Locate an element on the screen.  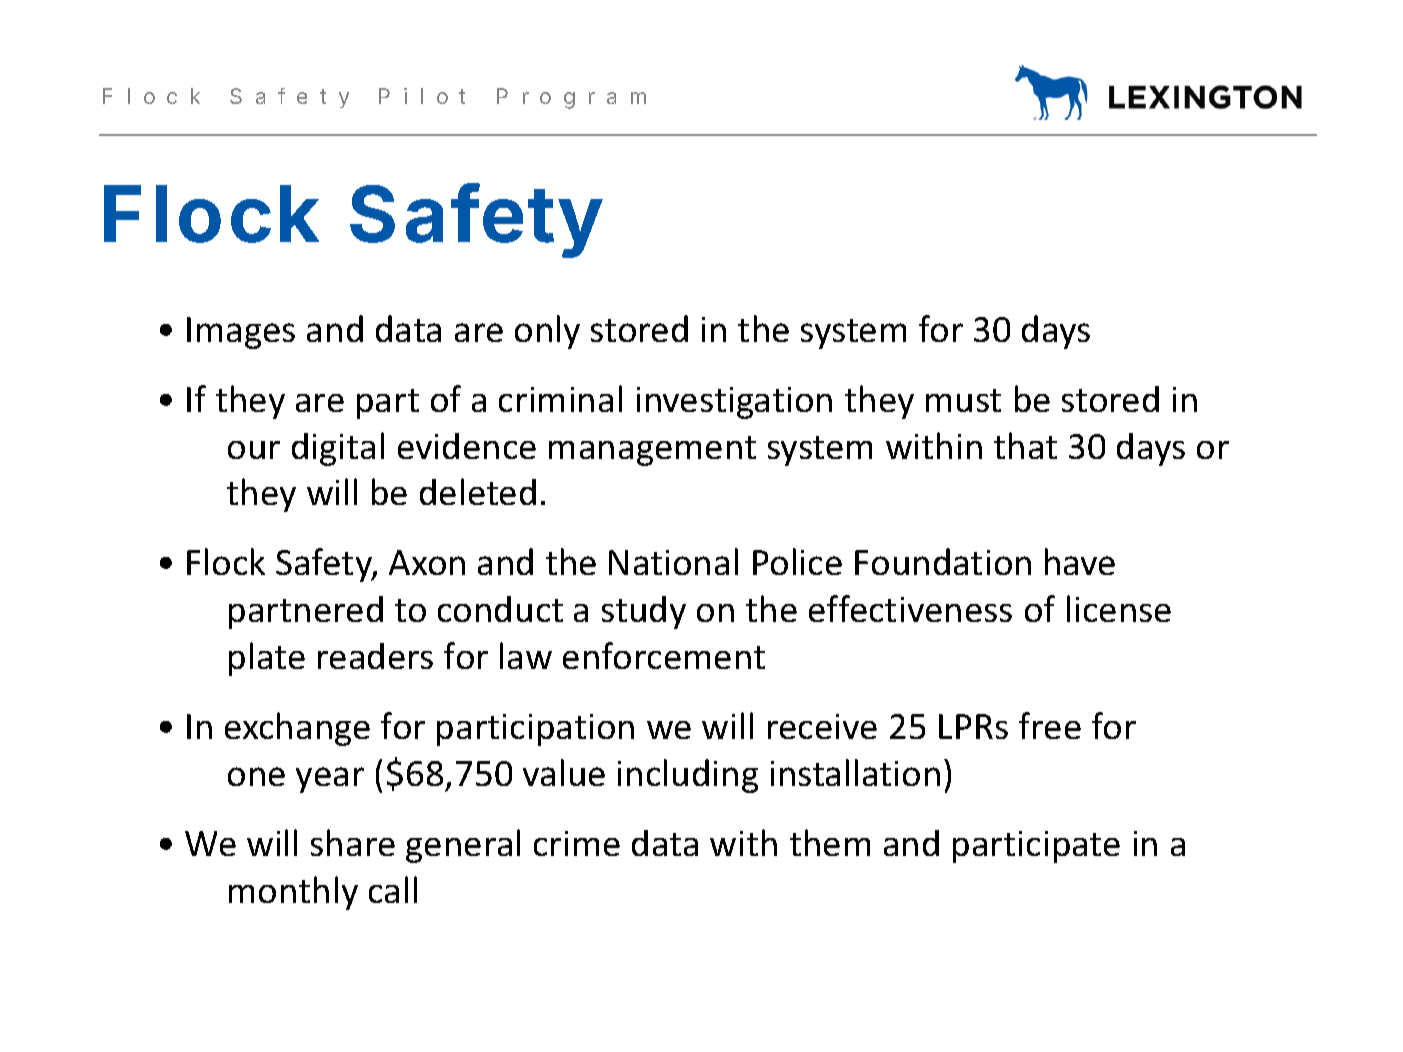
effectiveness is located at coordinates (910, 608).
